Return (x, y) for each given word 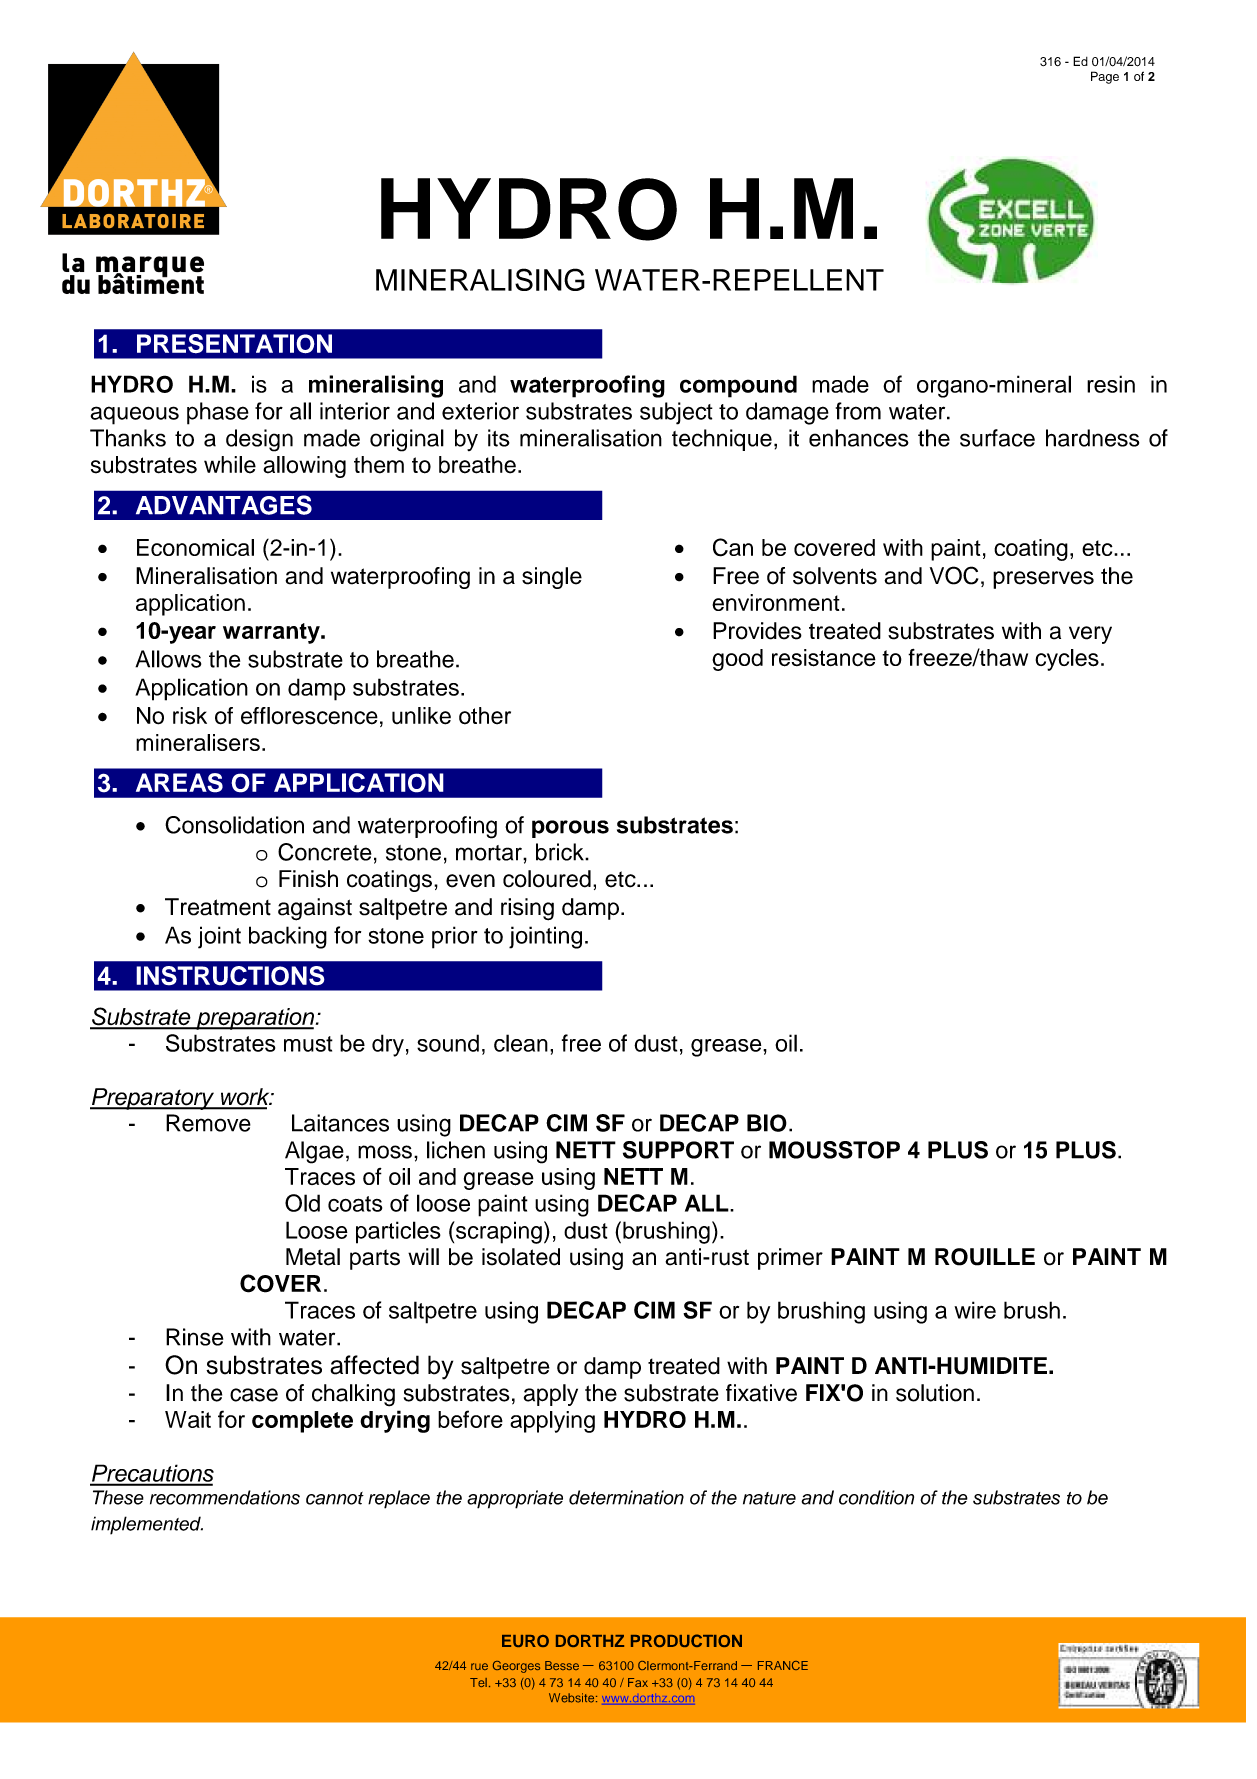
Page (1105, 77)
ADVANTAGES (224, 505)
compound (738, 386)
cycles (1067, 660)
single (552, 578)
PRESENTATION (234, 344)
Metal (313, 1257)
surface (997, 438)
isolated (521, 1257)
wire (975, 1310)
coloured (547, 879)
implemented (147, 1525)
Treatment (218, 907)
